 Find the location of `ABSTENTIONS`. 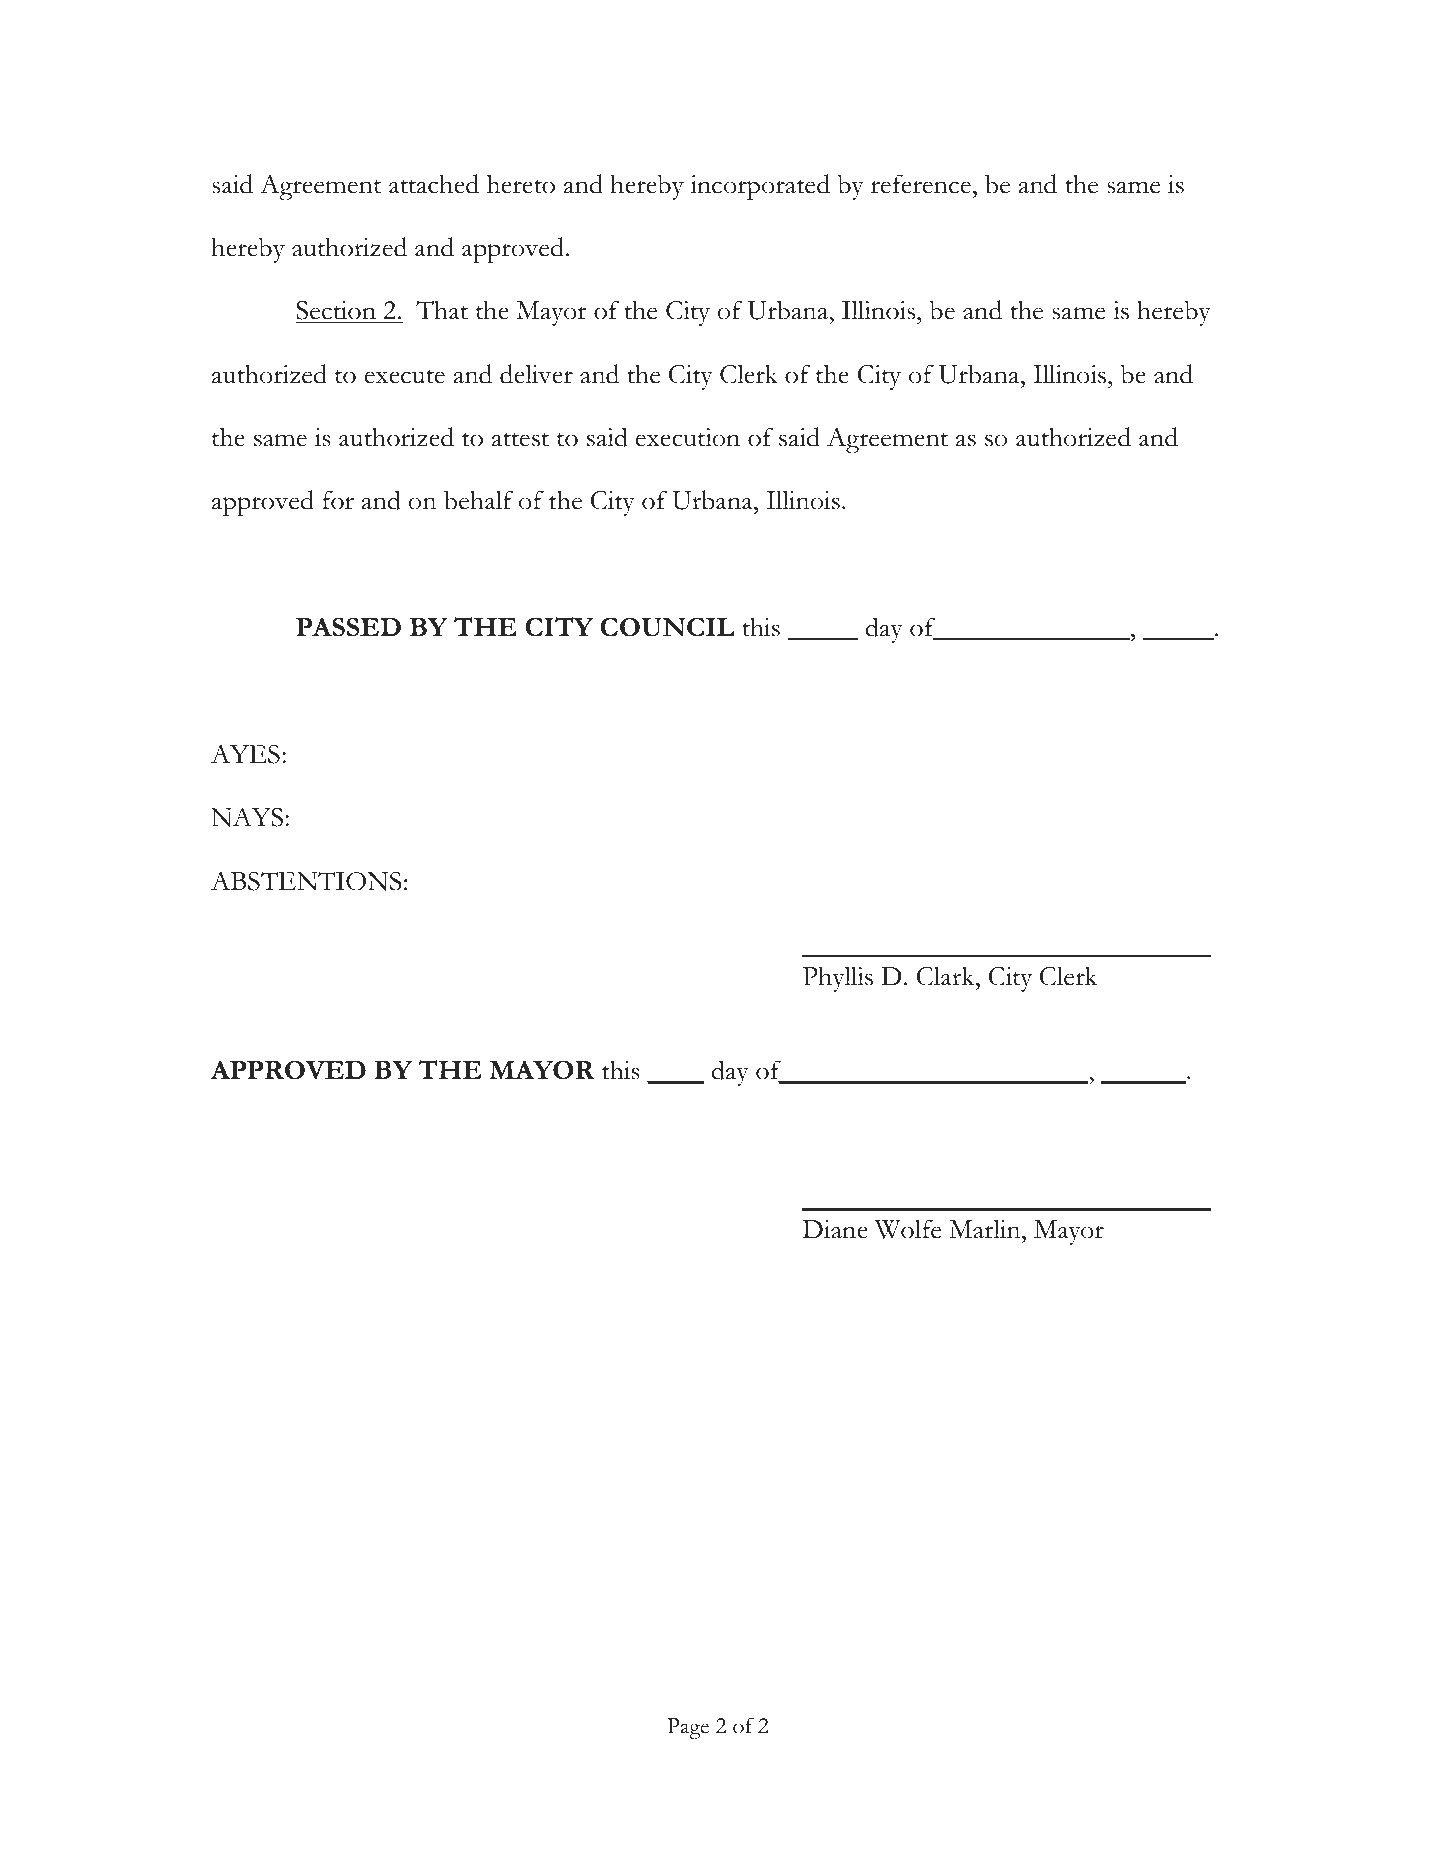

ABSTENTIONS is located at coordinates (306, 881).
